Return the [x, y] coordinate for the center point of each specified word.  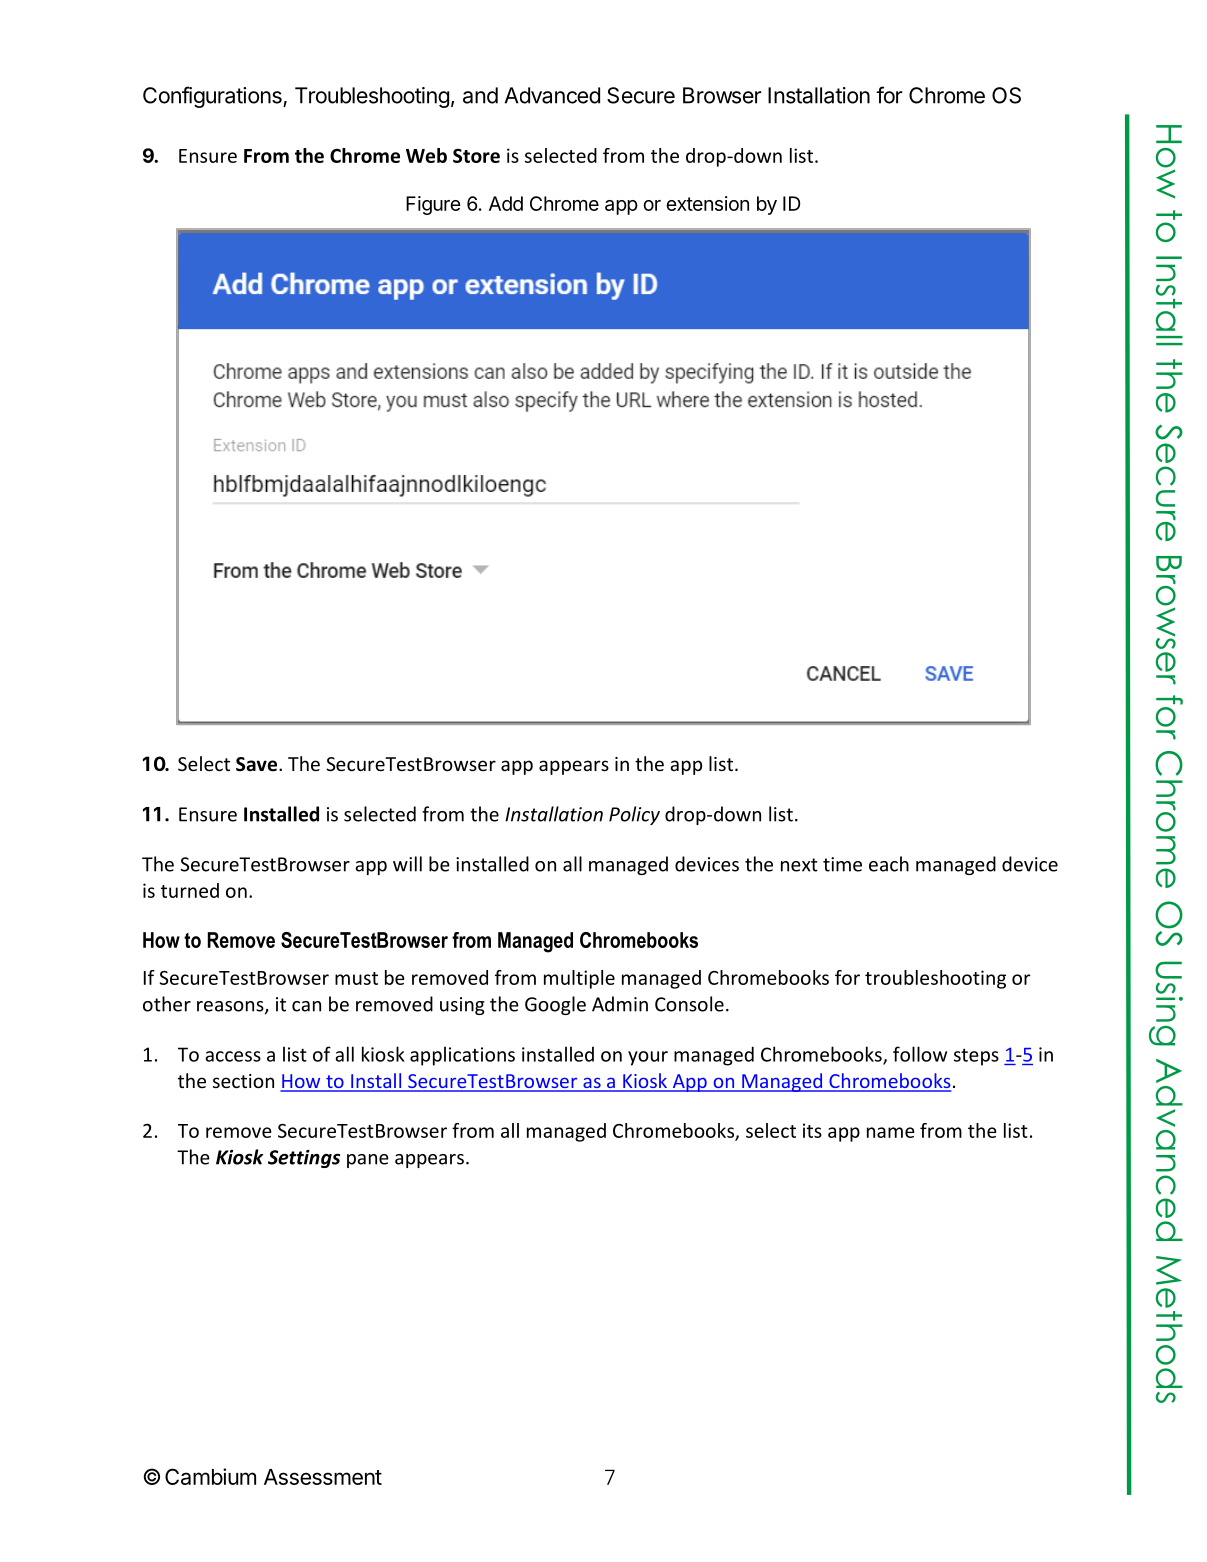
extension [707, 203]
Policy [634, 815]
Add [506, 203]
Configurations [213, 97]
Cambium [210, 1476]
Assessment [323, 1477]
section [243, 1081]
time [842, 864]
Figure [433, 205]
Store [476, 155]
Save [258, 764]
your [648, 1058]
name [891, 1132]
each [889, 864]
